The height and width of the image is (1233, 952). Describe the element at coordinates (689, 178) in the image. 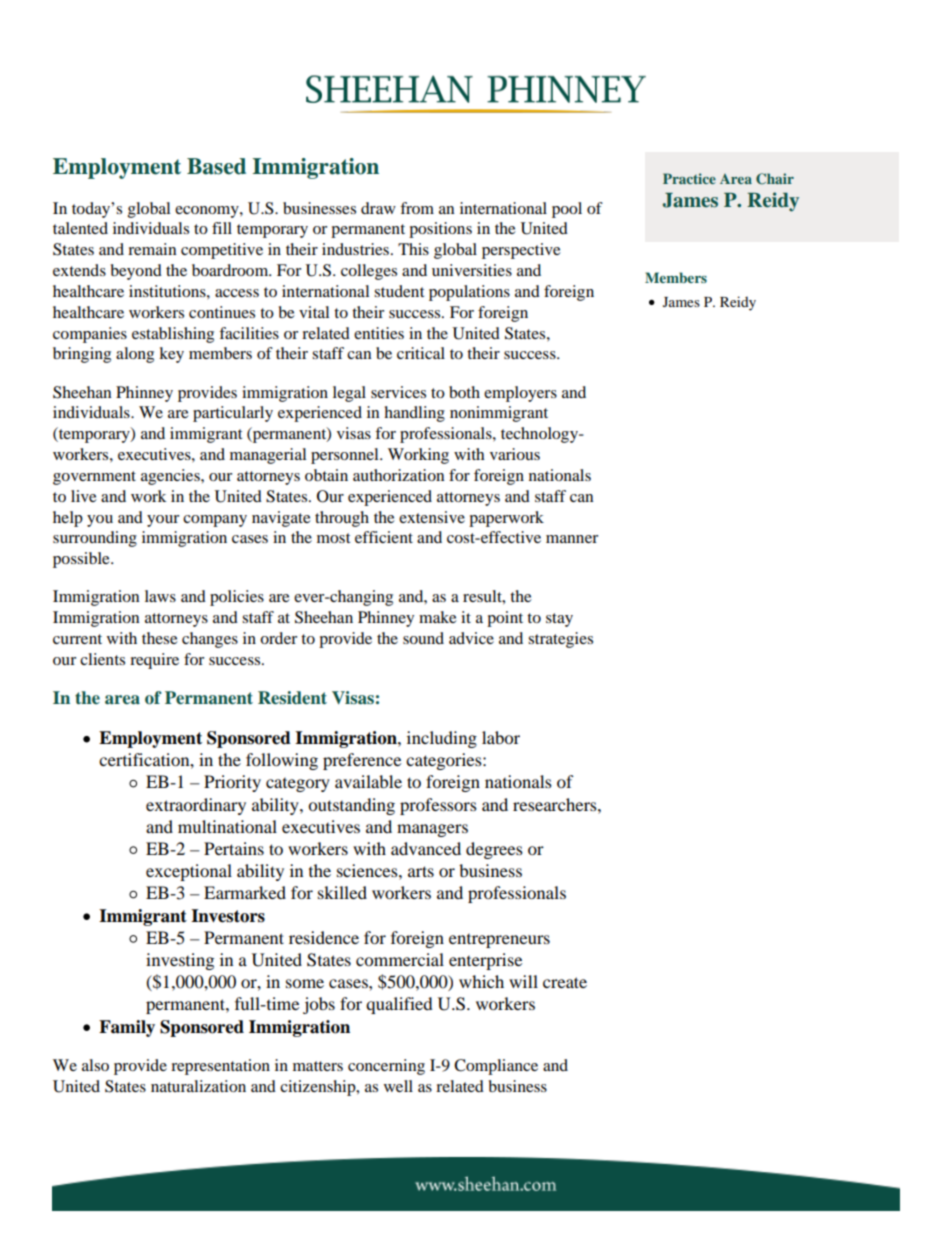

I see `Practice` at that location.
